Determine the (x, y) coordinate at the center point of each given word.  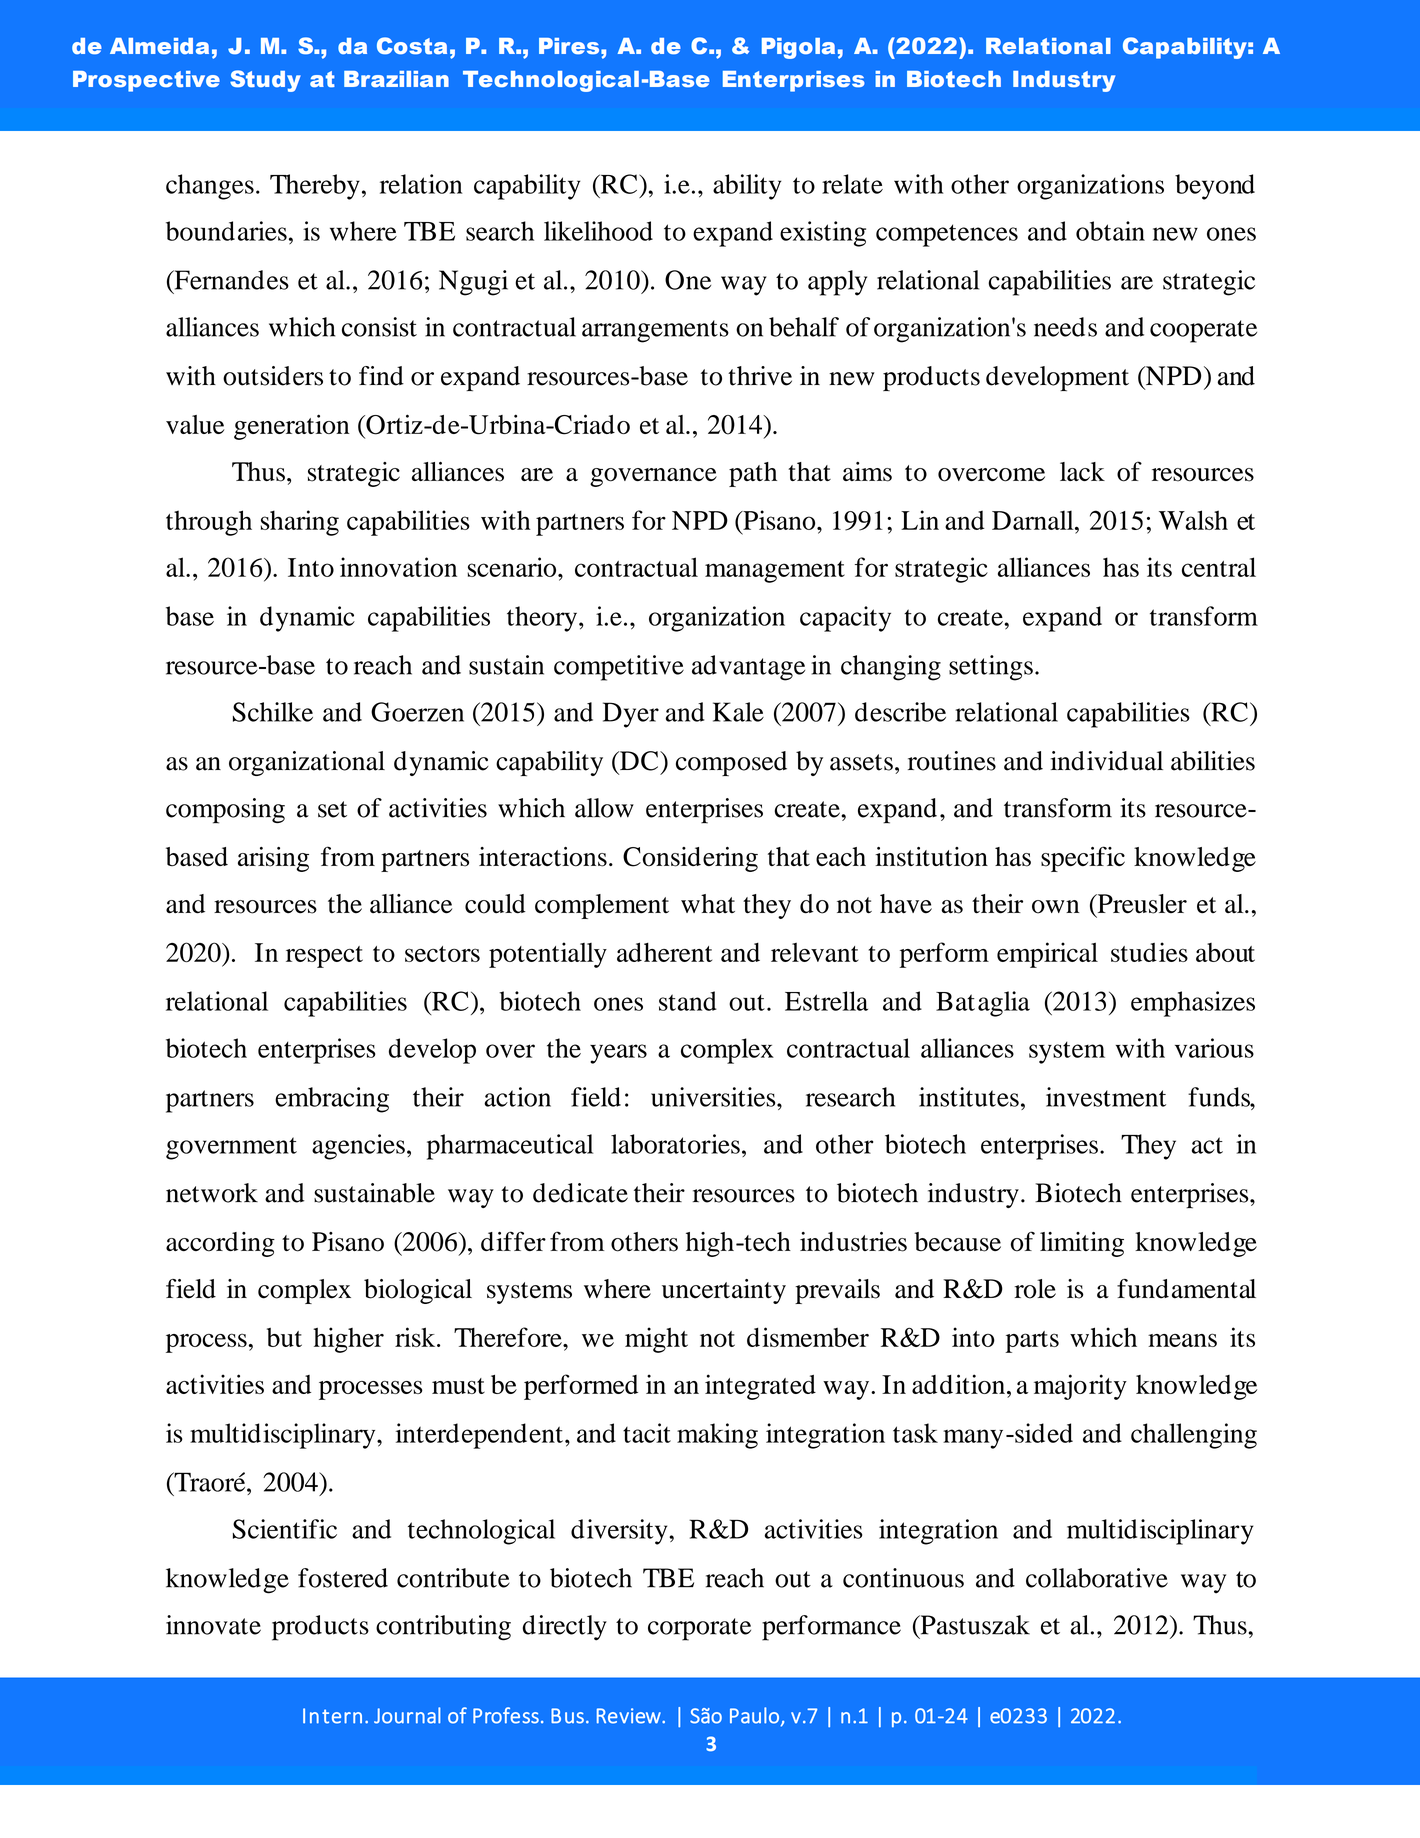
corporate (699, 1629)
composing (225, 811)
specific (1083, 859)
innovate (213, 1625)
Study (265, 81)
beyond (1215, 187)
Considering (690, 859)
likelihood (598, 231)
